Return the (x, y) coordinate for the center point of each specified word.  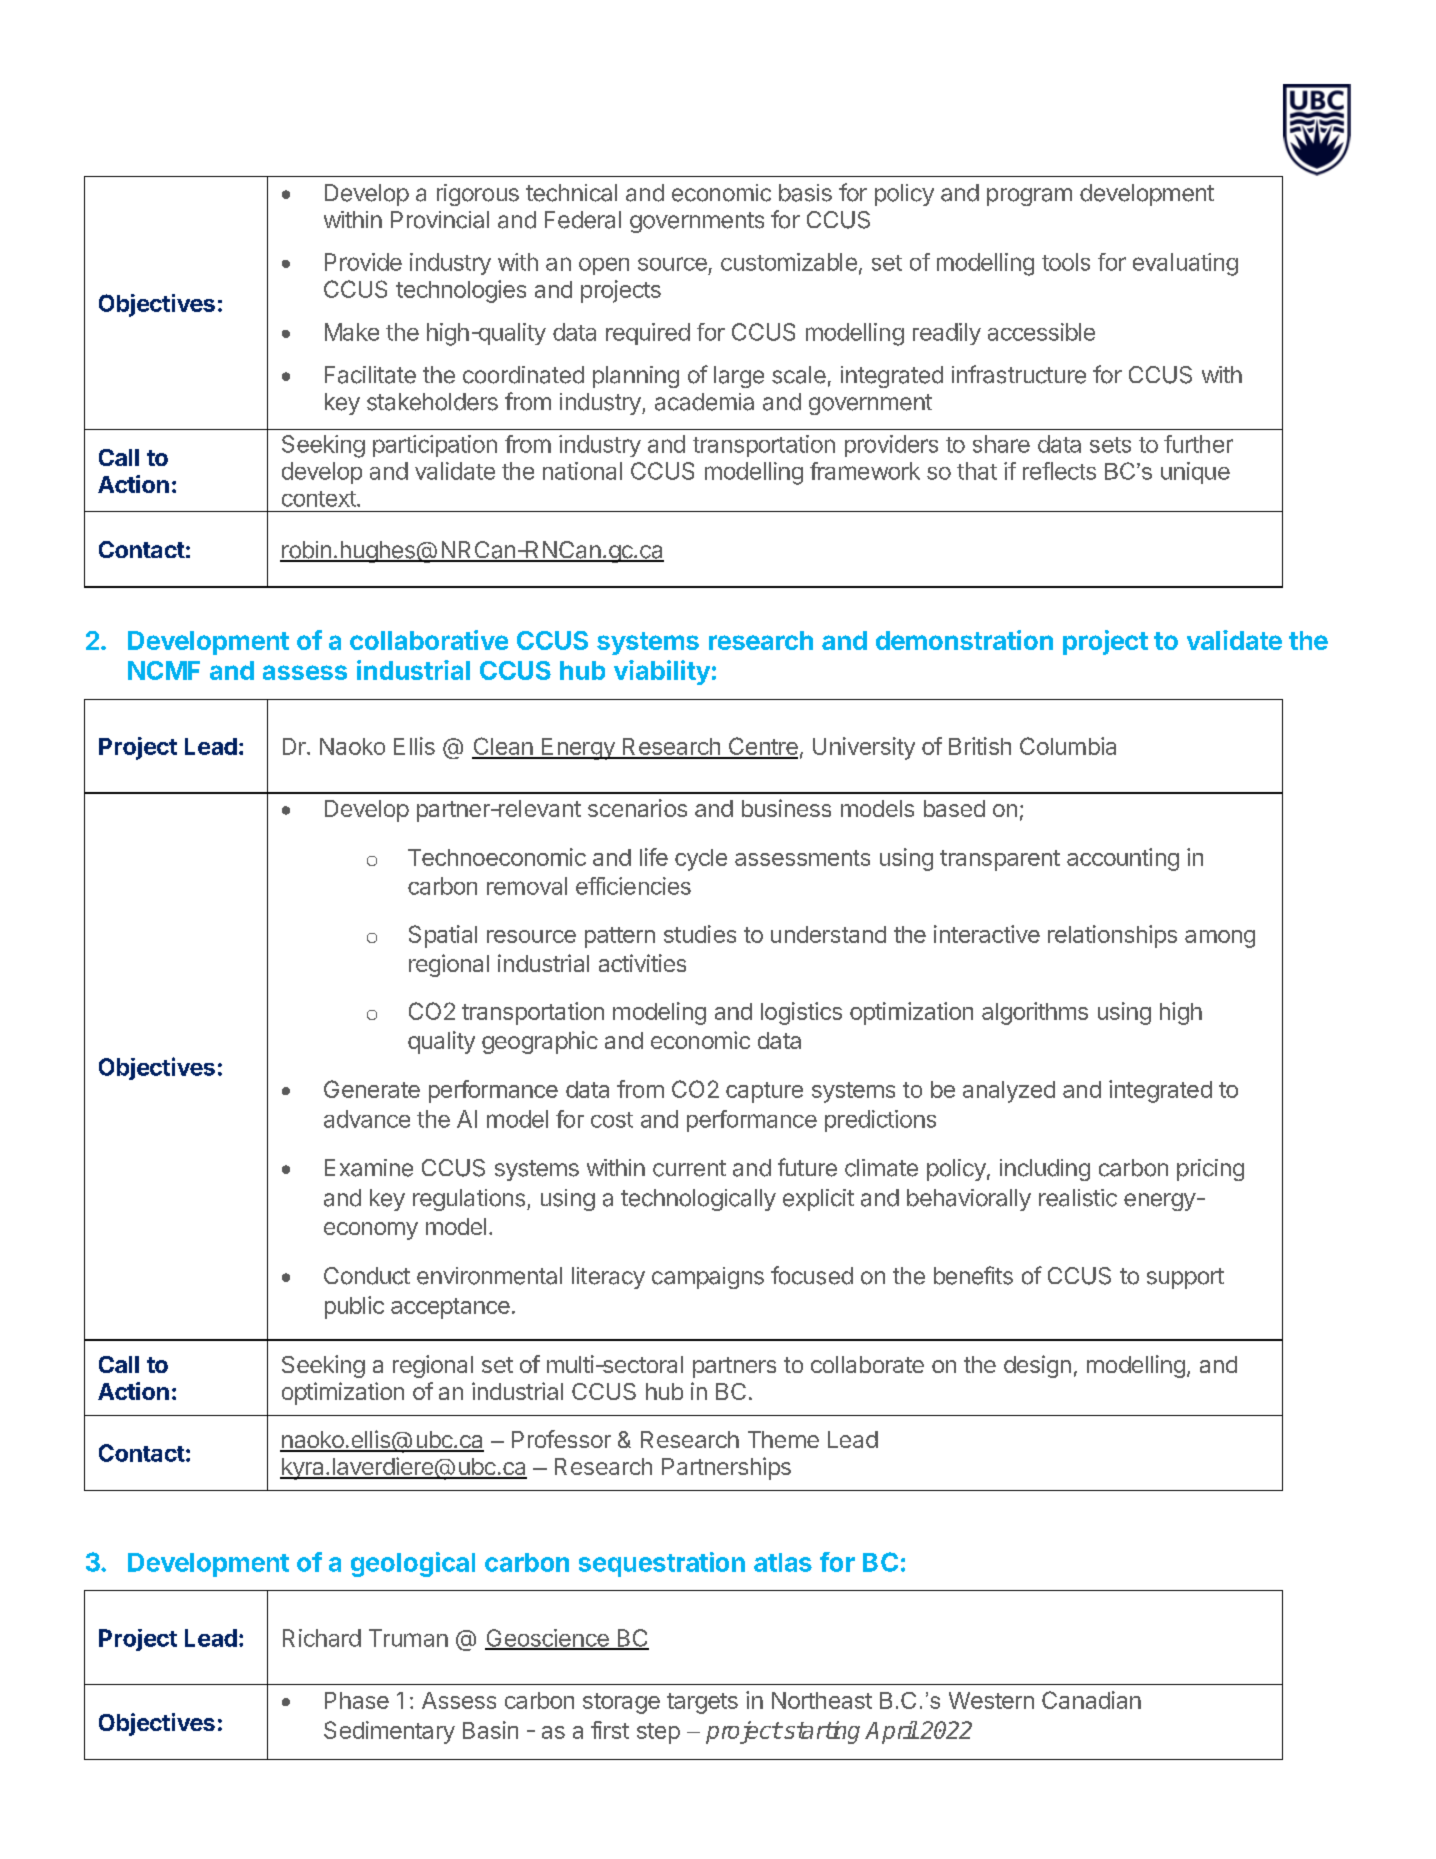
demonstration (964, 640)
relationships (1112, 936)
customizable (789, 262)
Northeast (822, 1700)
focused (812, 1275)
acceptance (450, 1308)
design (1037, 1366)
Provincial (440, 220)
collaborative (429, 640)
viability (662, 672)
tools (1066, 262)
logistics (801, 1013)
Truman (408, 1638)
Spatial (443, 936)
